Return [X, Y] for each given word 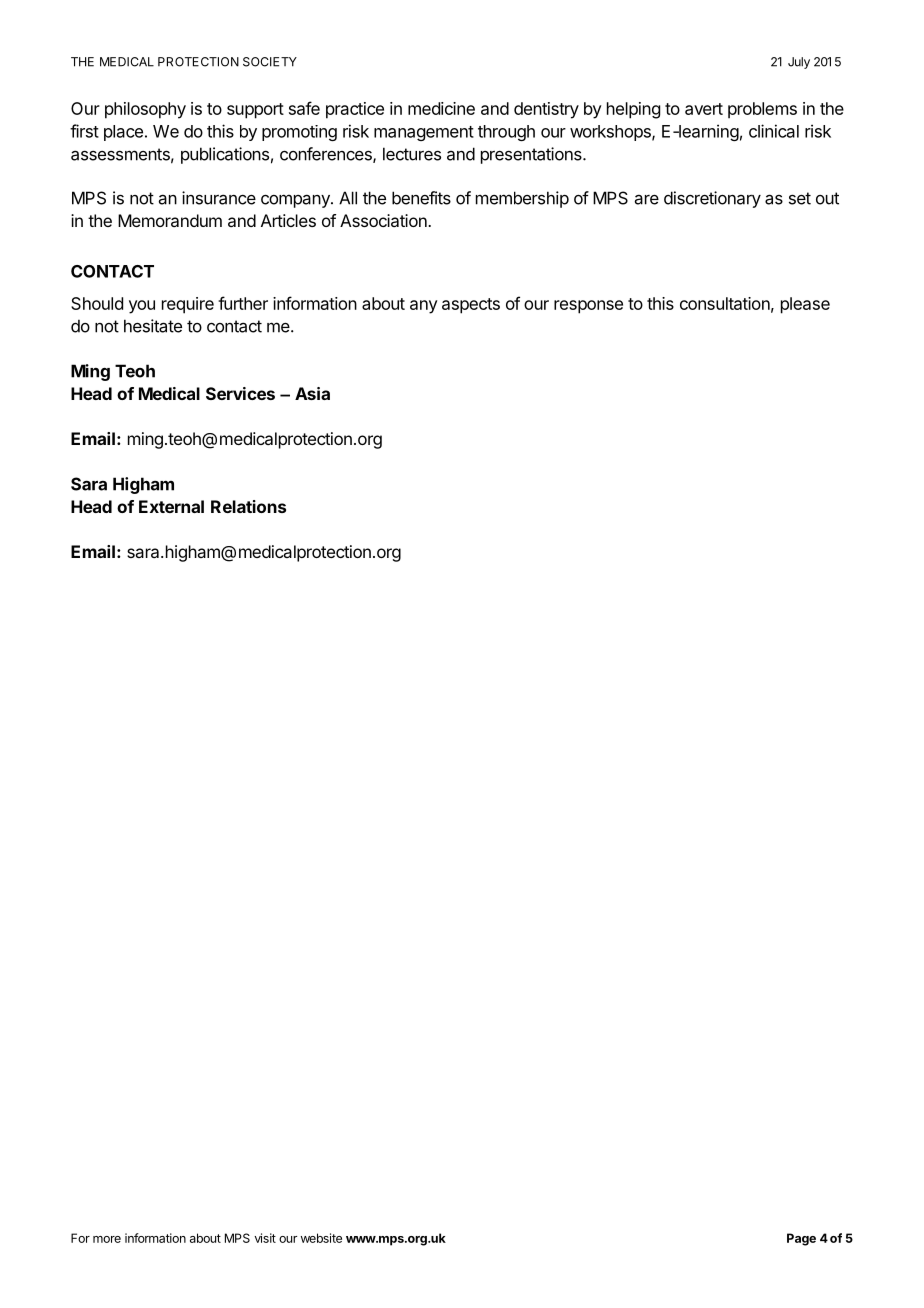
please [805, 305]
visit [265, 1238]
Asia [312, 393]
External [171, 506]
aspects [471, 306]
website [321, 1238]
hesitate [153, 326]
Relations [248, 506]
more [107, 1239]
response [588, 307]
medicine [441, 108]
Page [801, 1239]
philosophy [145, 110]
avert [704, 109]
